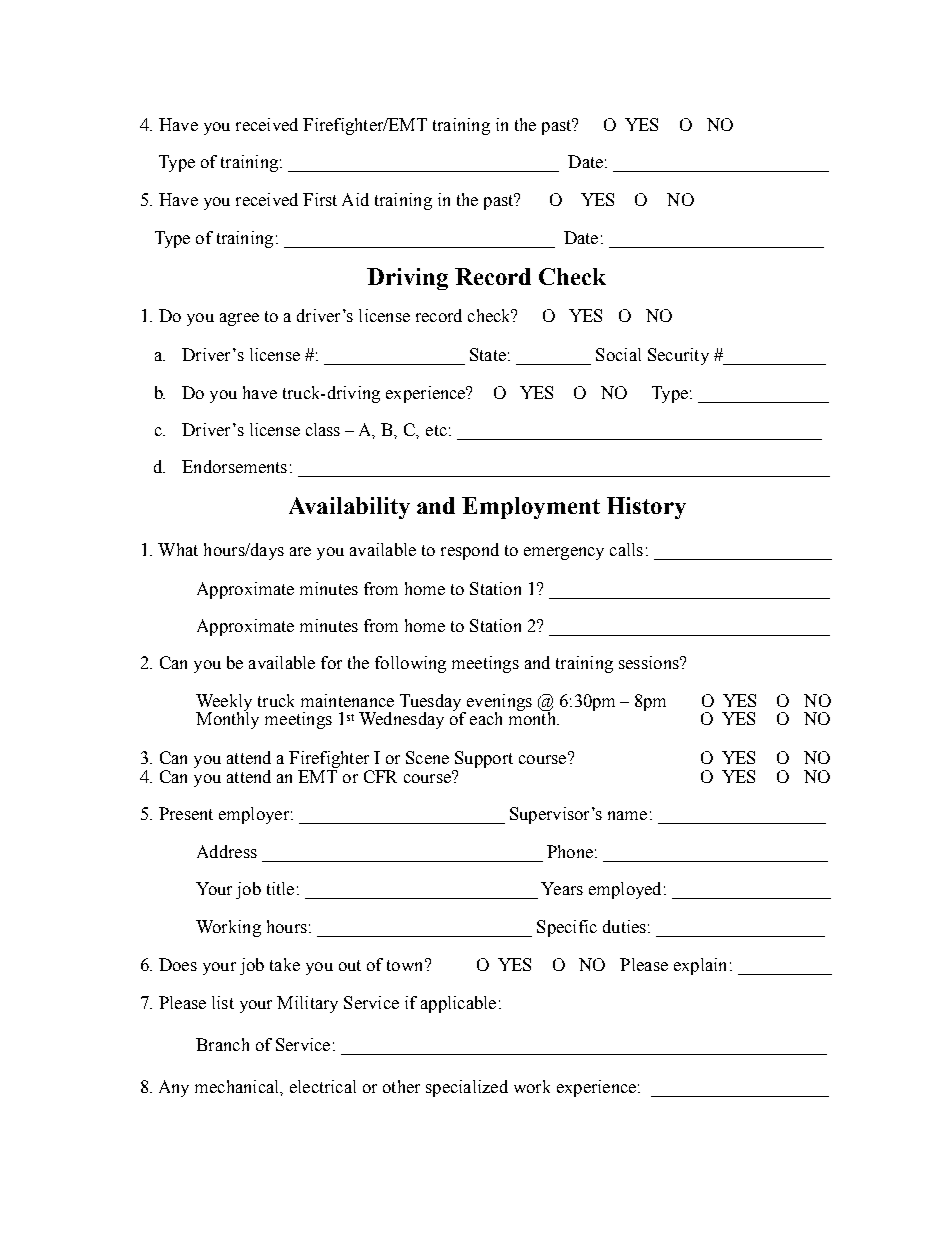 The image size is (952, 1233). Describe the element at coordinates (355, 199) in the page. I see `Aid` at that location.
